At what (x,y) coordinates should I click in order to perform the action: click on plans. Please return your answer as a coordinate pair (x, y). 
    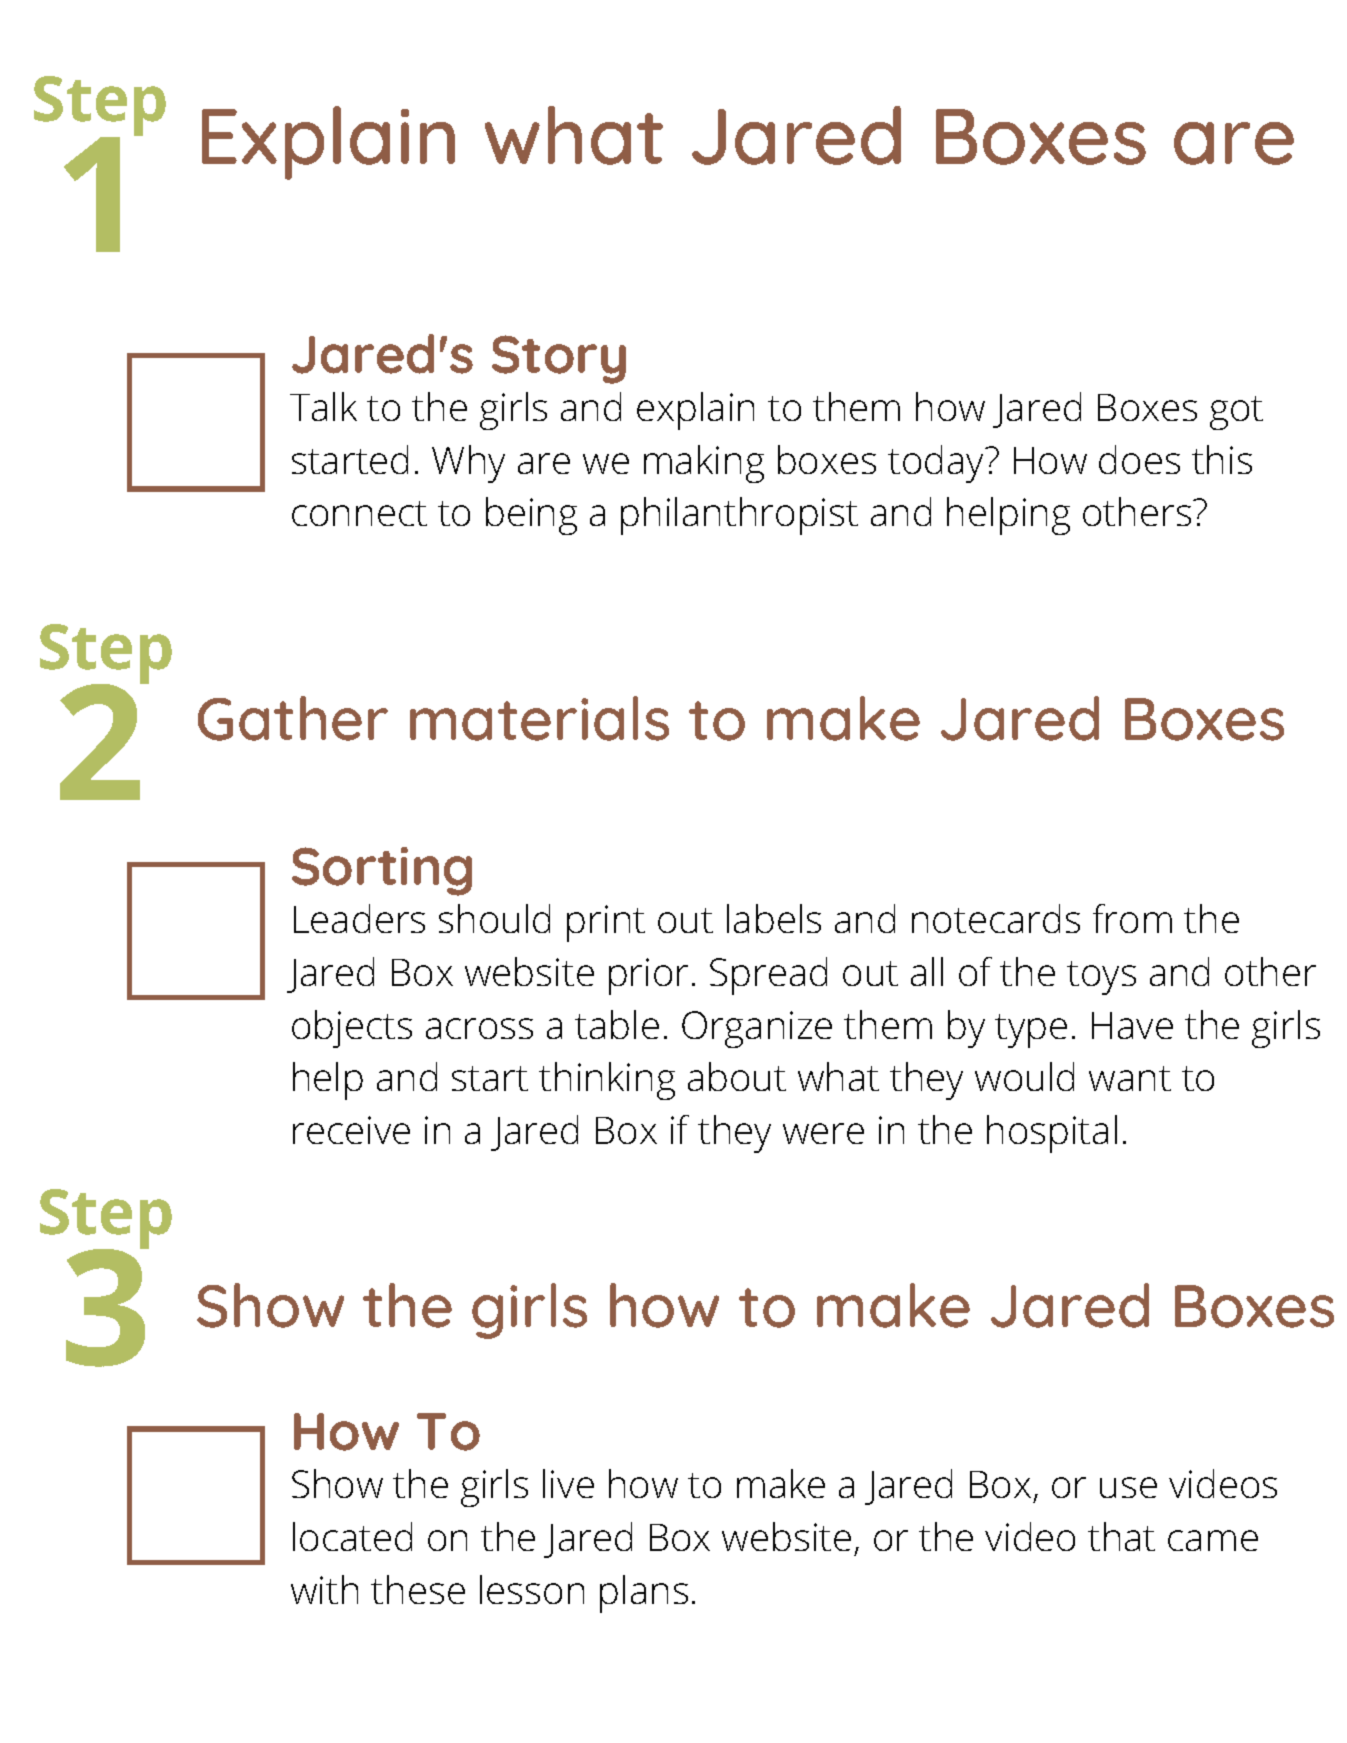
    Looking at the image, I should click on (644, 1594).
